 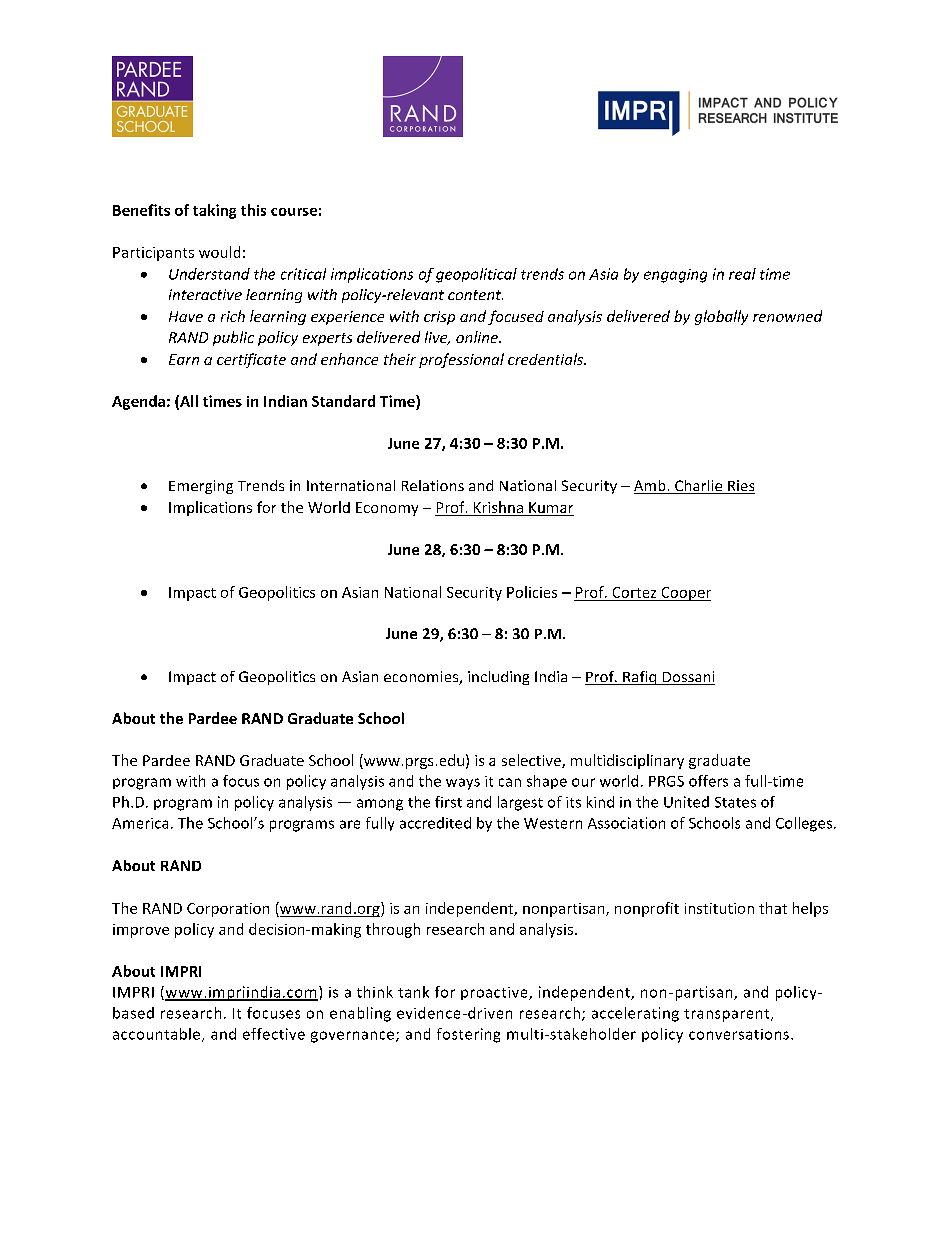 I want to click on proactive, so click(x=495, y=993).
